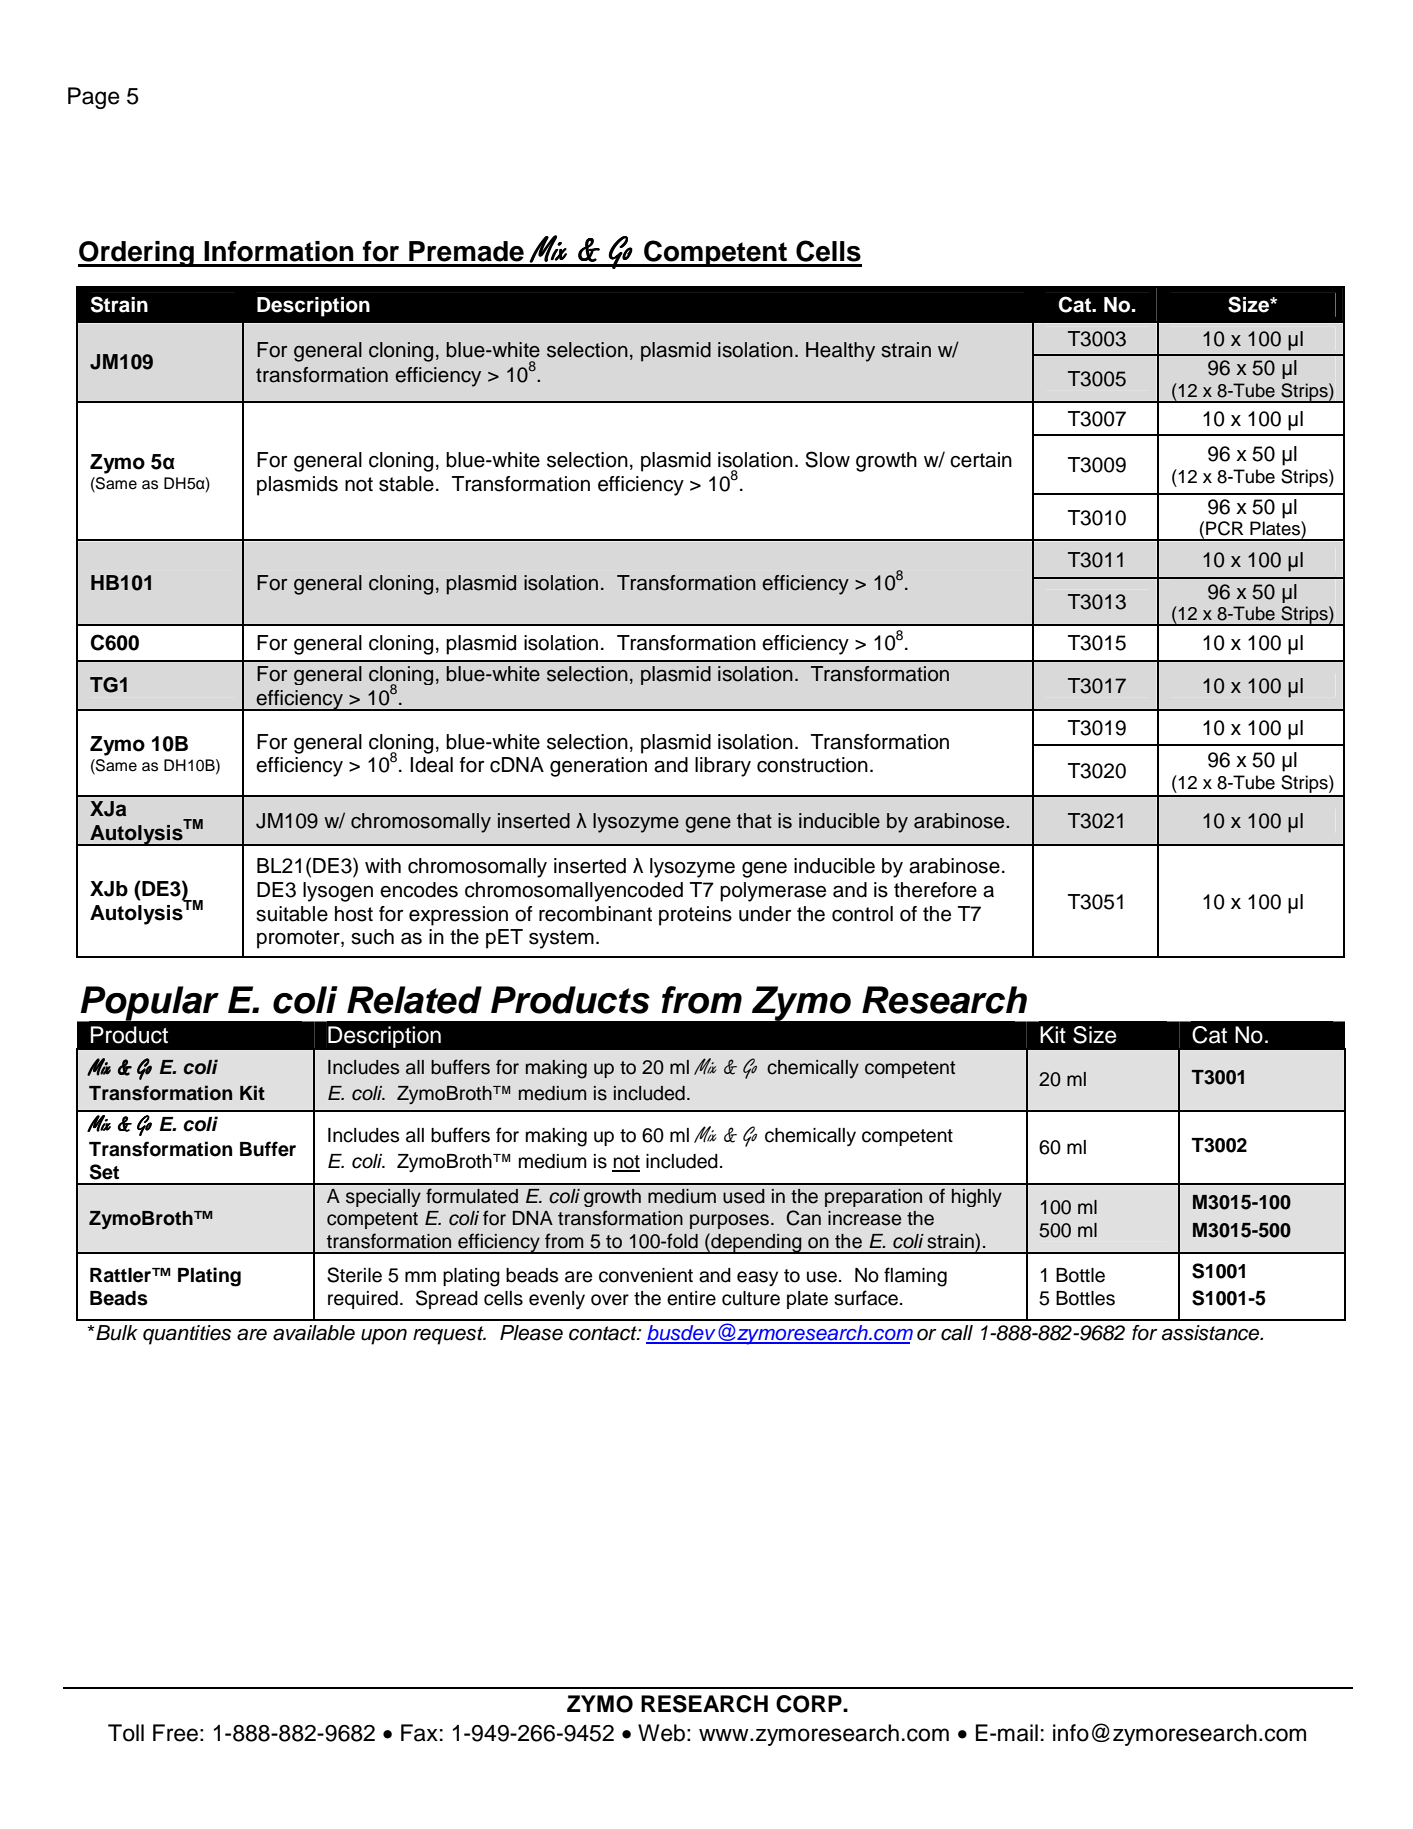 The image size is (1413, 1829). What do you see at coordinates (723, 767) in the screenshot?
I see `library` at bounding box center [723, 767].
